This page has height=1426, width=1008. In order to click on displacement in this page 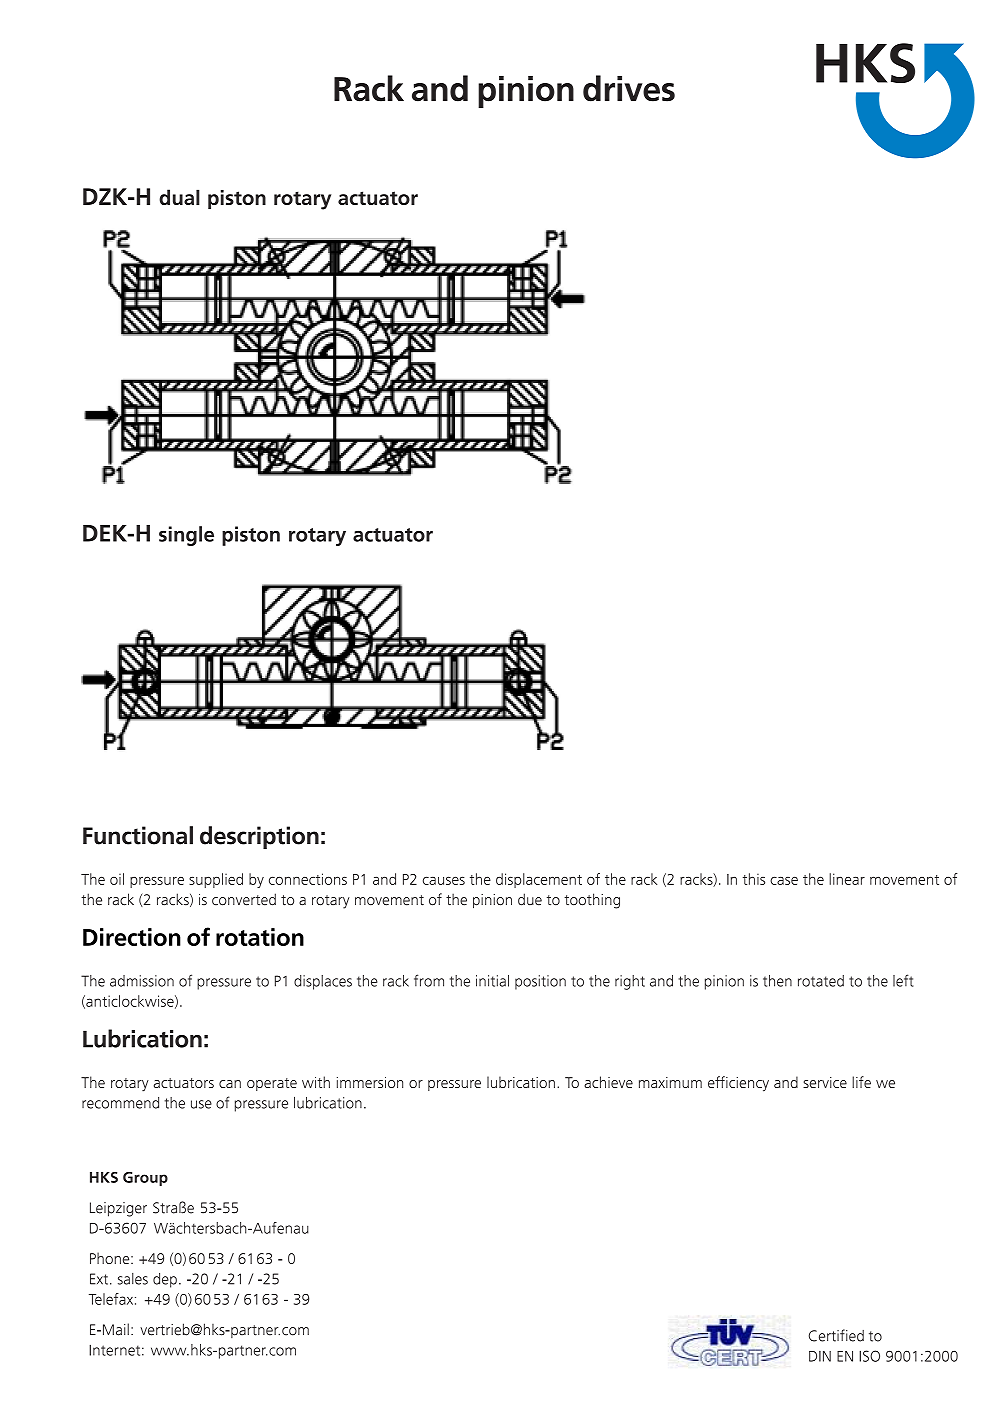, I will do `click(539, 880)`.
